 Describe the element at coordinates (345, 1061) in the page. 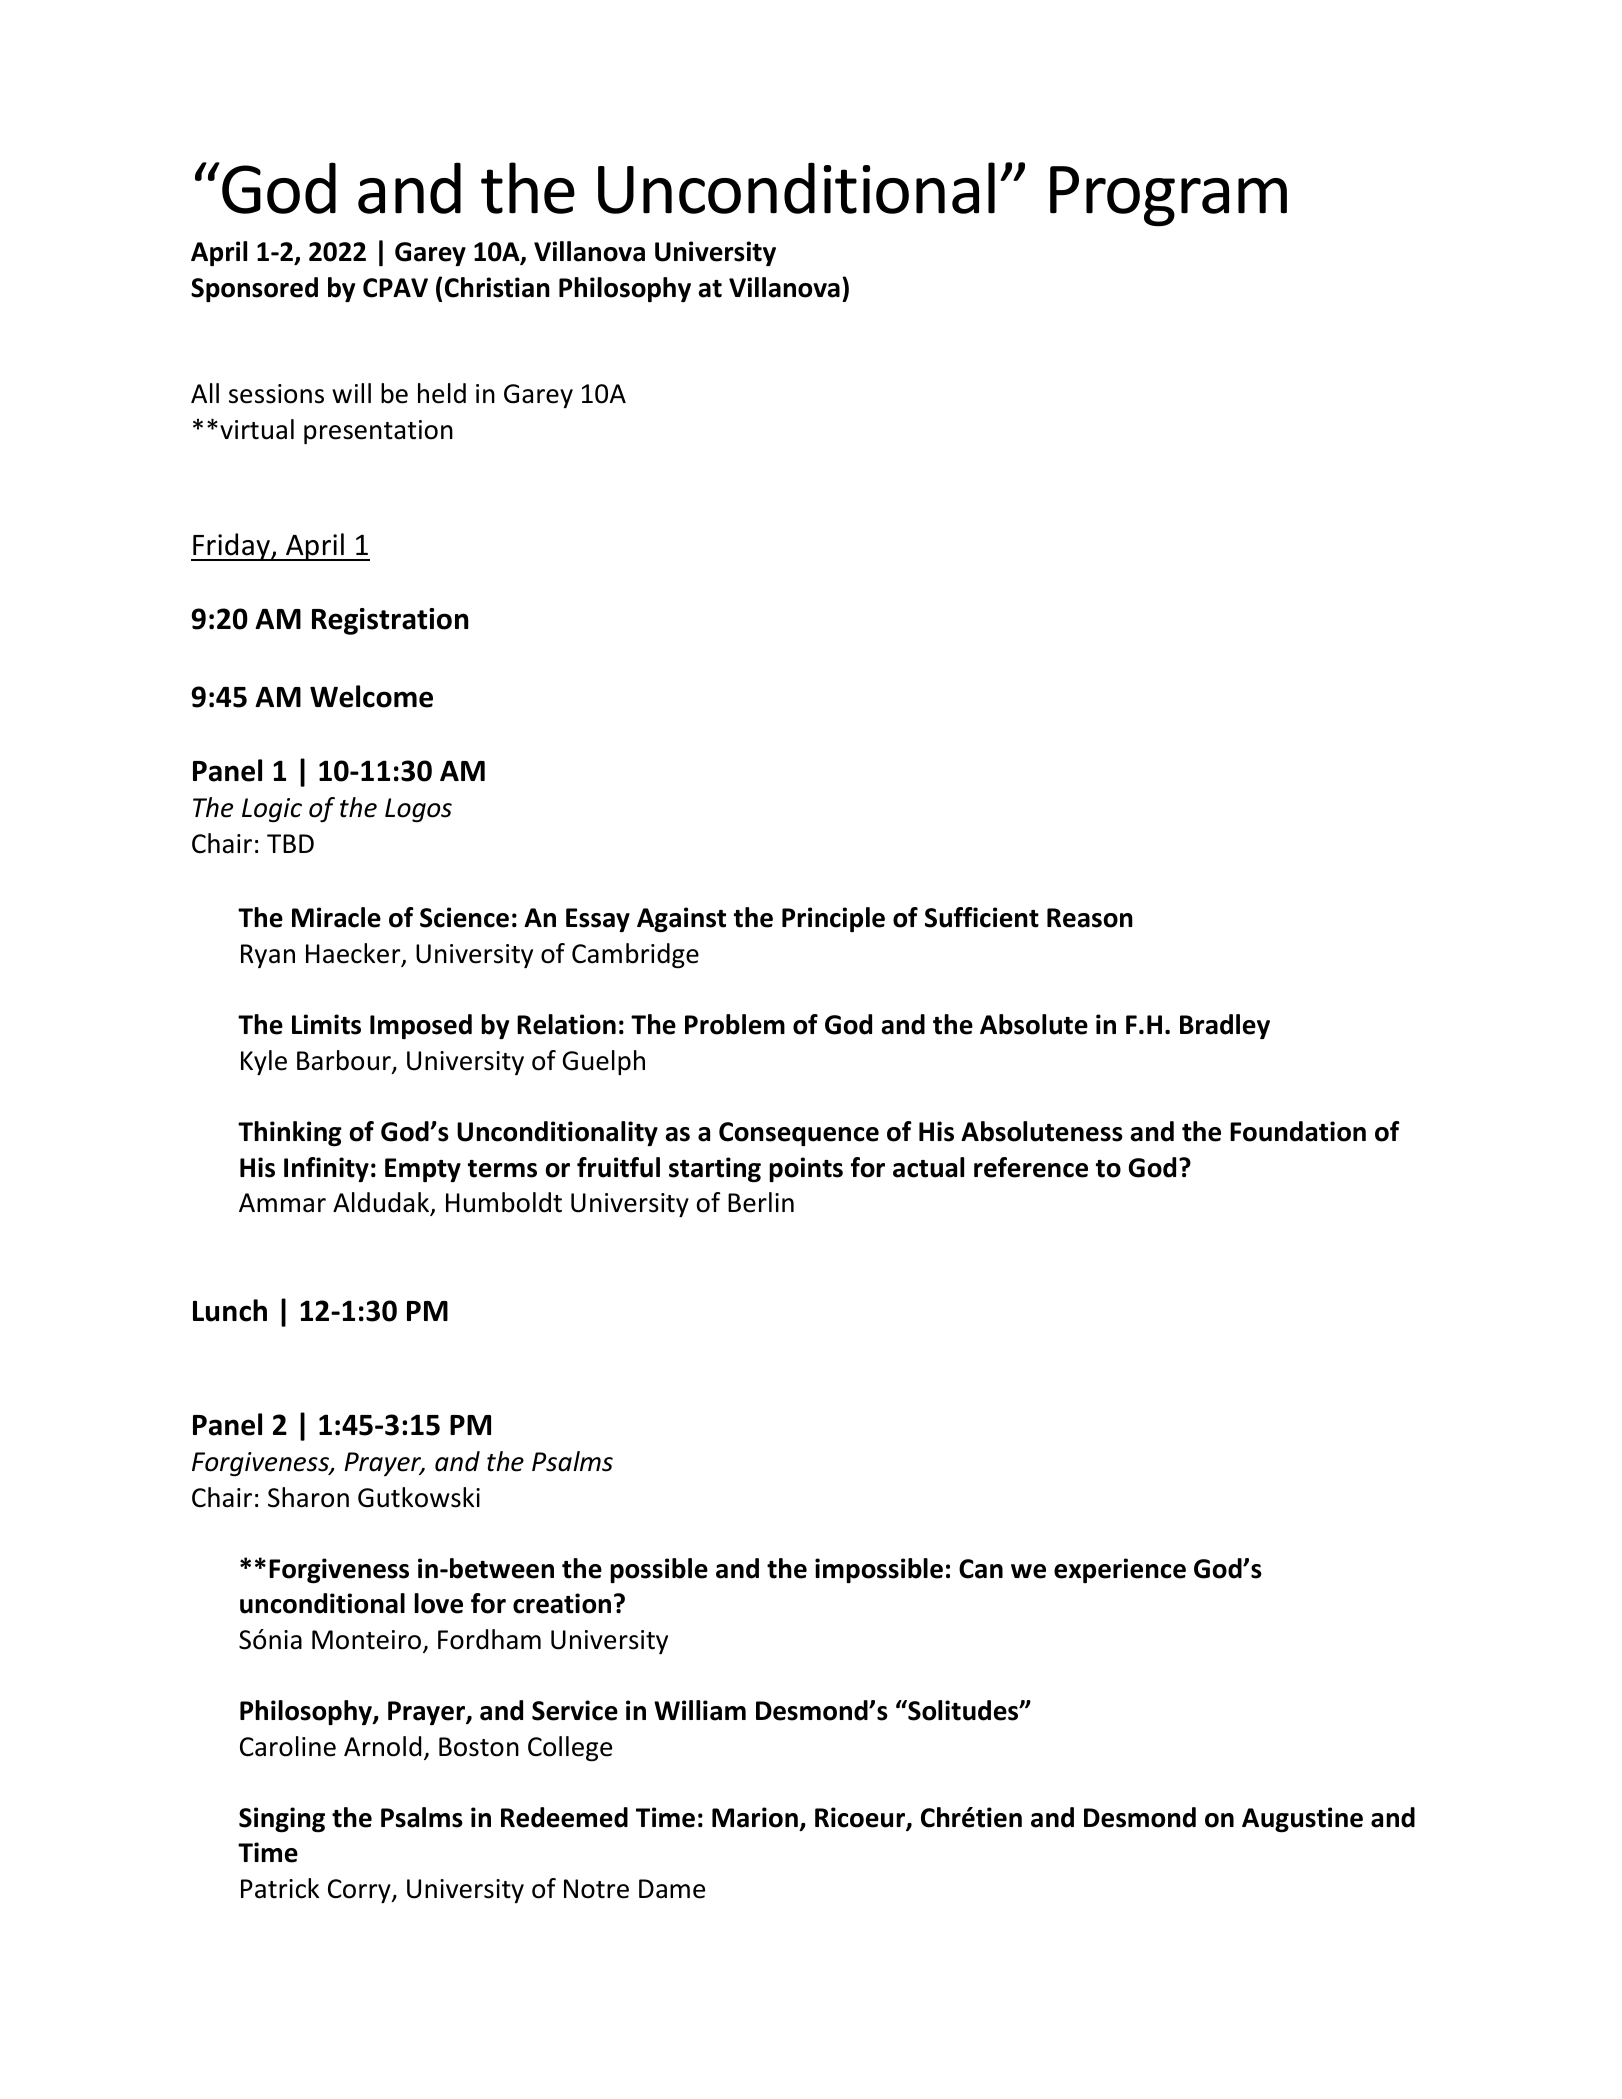

I see `Barbour` at that location.
